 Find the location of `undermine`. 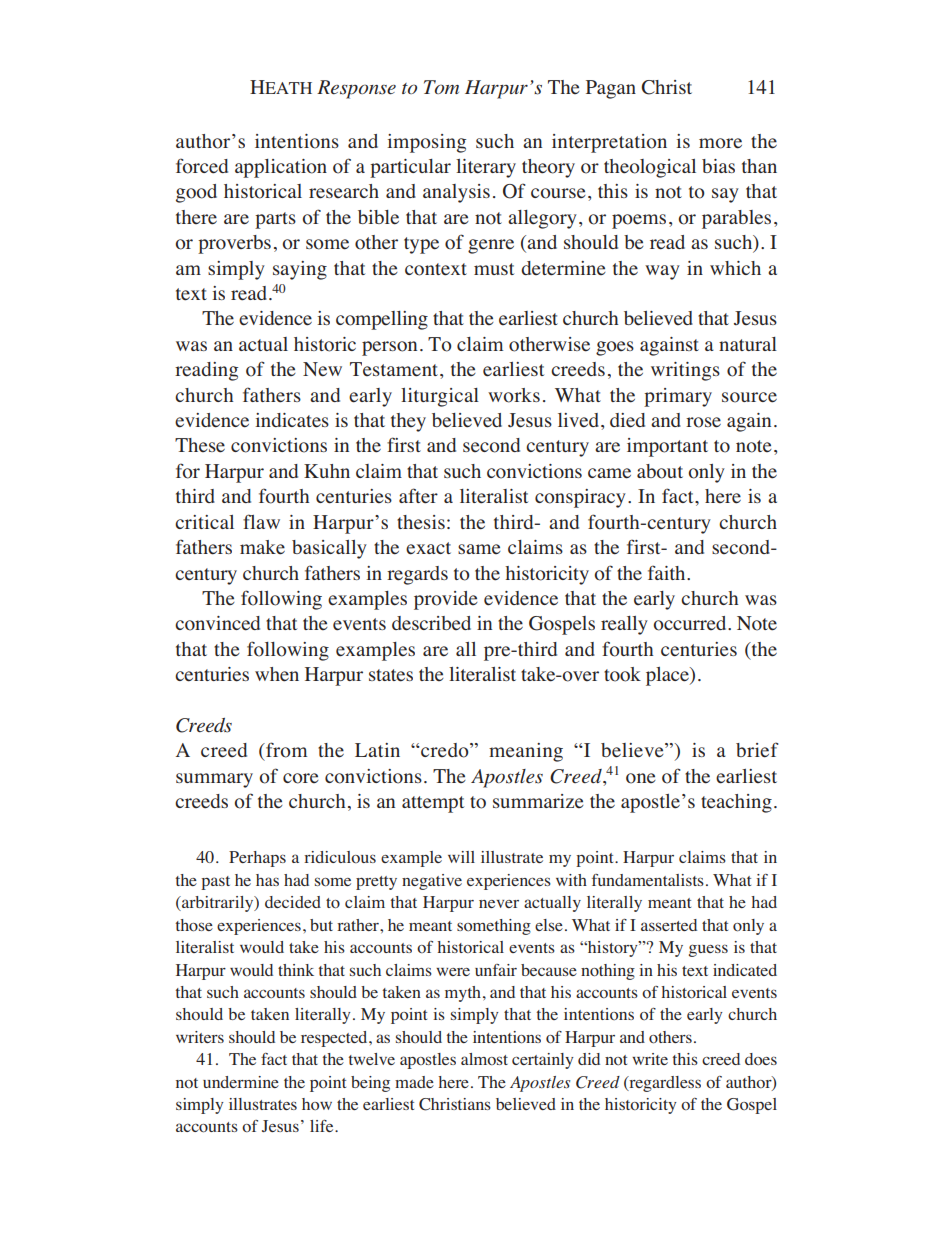

undermine is located at coordinates (241, 1082).
